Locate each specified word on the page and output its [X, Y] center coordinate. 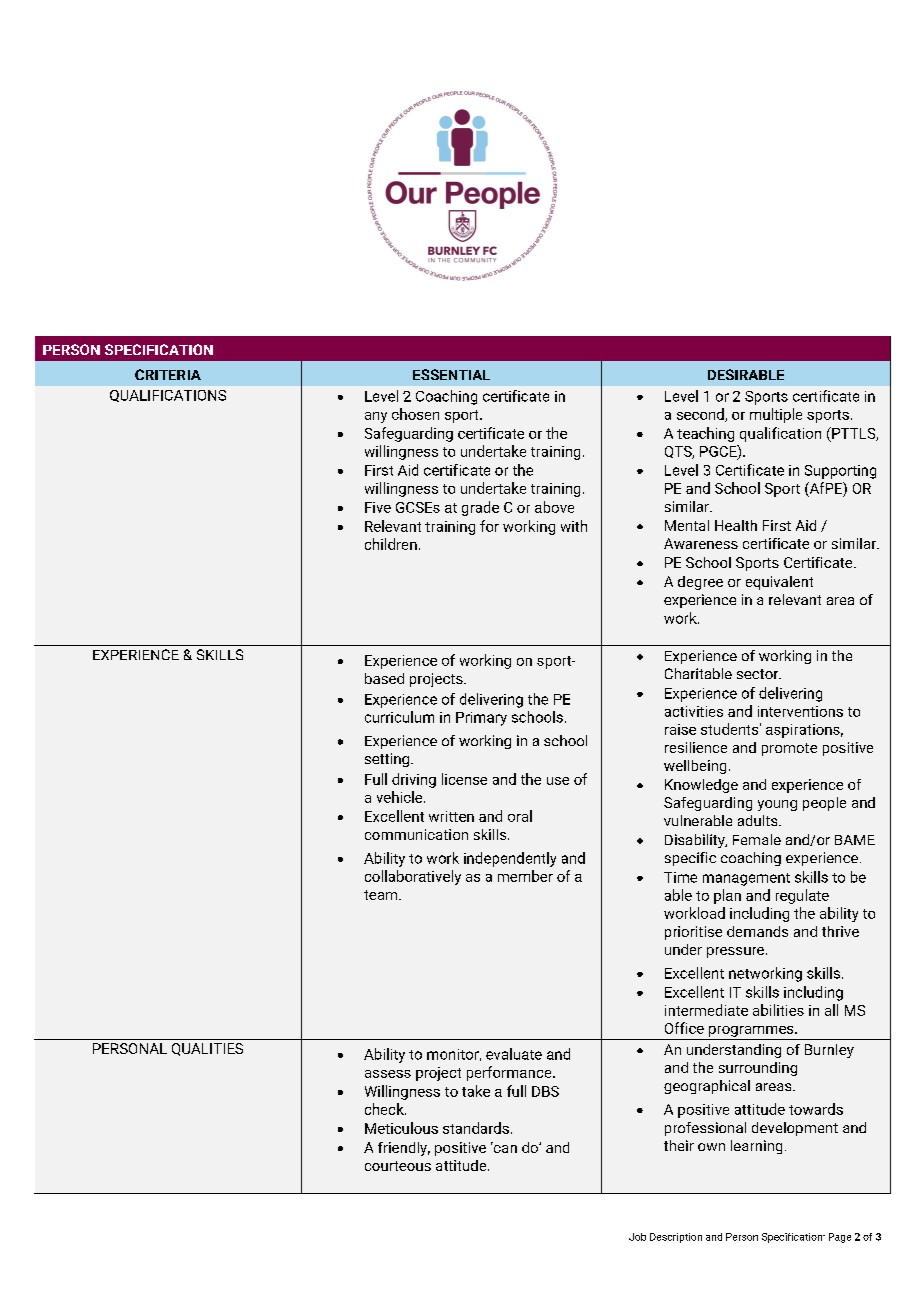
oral [520, 816]
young [777, 805]
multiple [776, 415]
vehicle [401, 797]
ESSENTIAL [451, 374]
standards [476, 1128]
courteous [398, 1166]
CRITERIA [168, 374]
